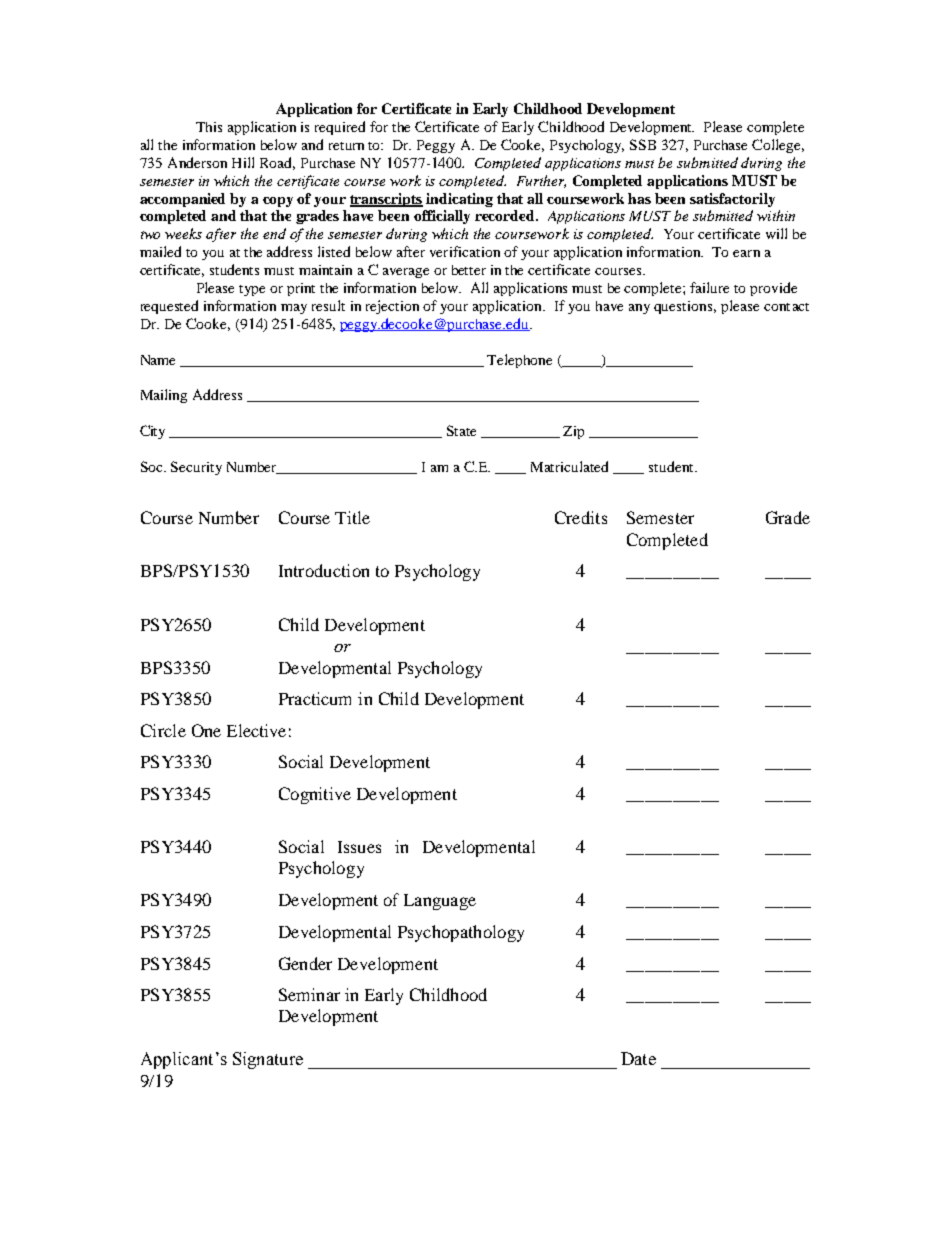  Describe the element at coordinates (459, 200) in the page. I see `indicating` at that location.
